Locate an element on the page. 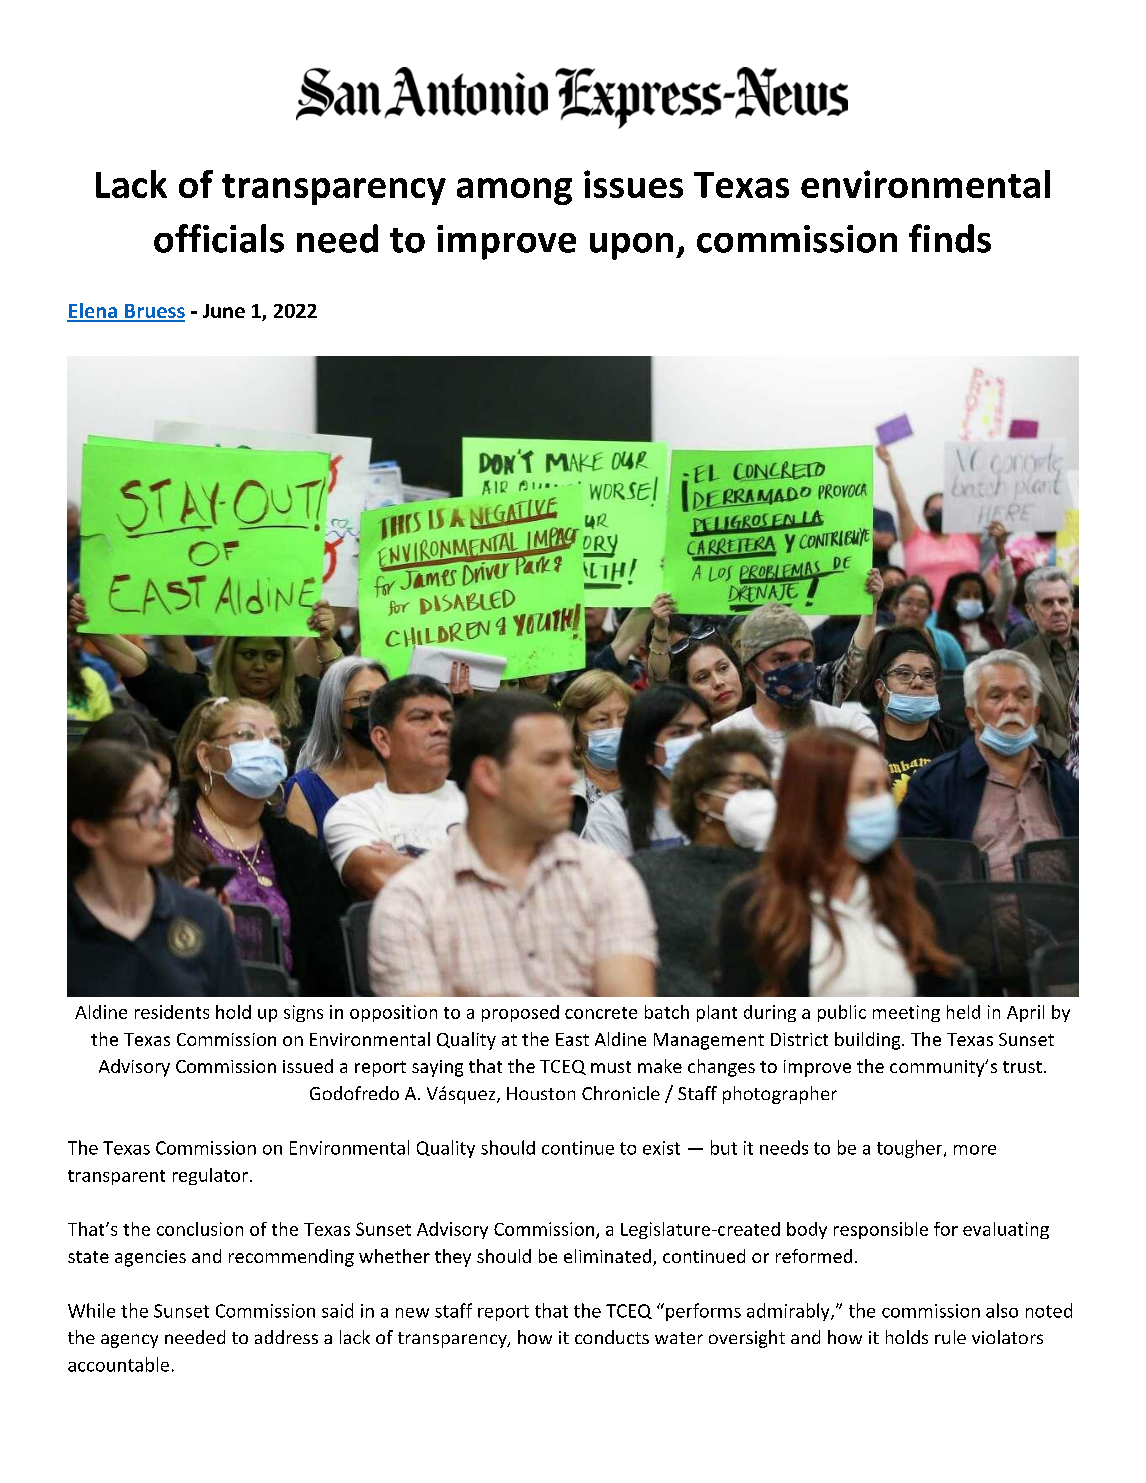 This document has width=1146, height=1483. agency is located at coordinates (129, 1341).
